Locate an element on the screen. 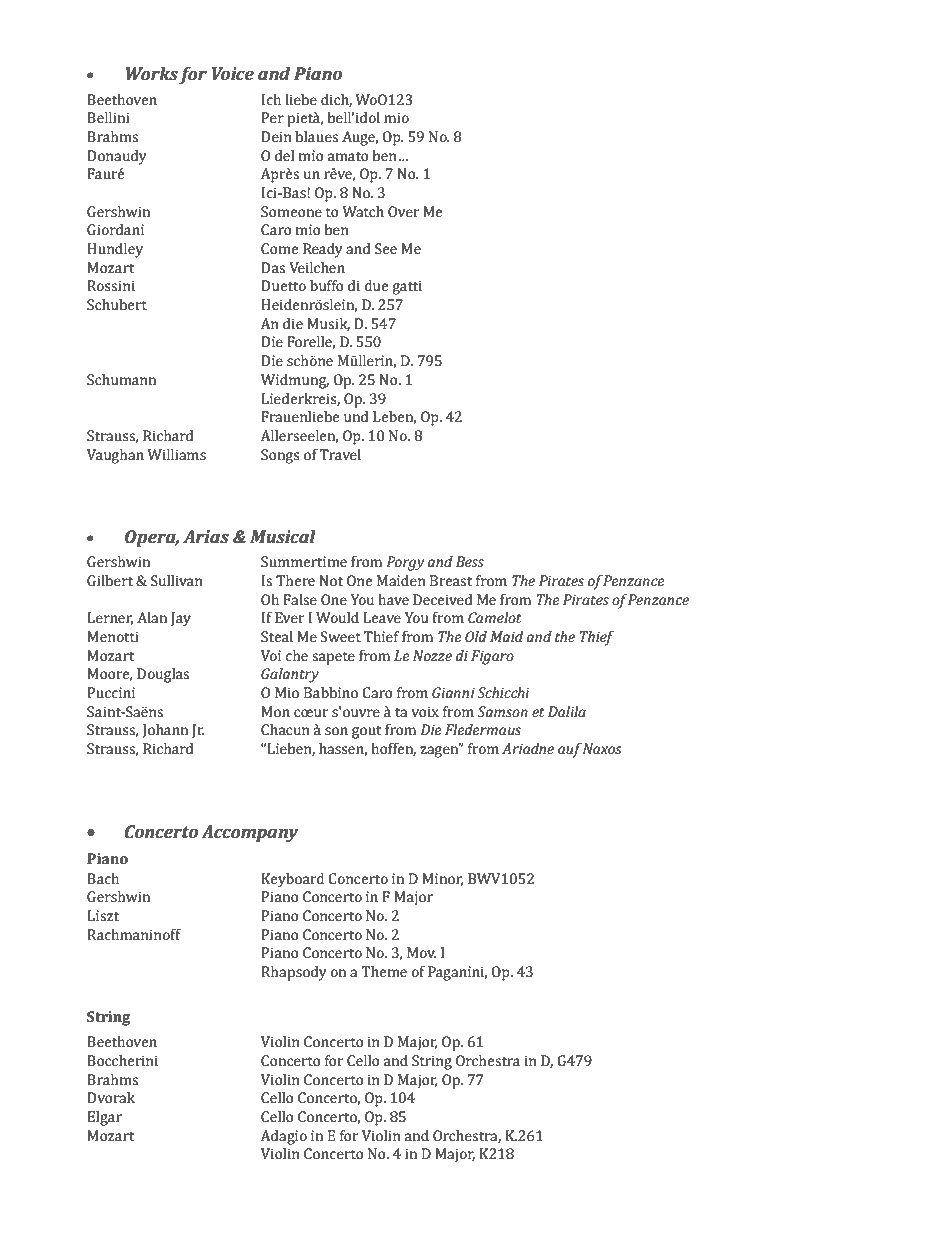 This screenshot has width=952, height=1233. Adagio is located at coordinates (284, 1137).
